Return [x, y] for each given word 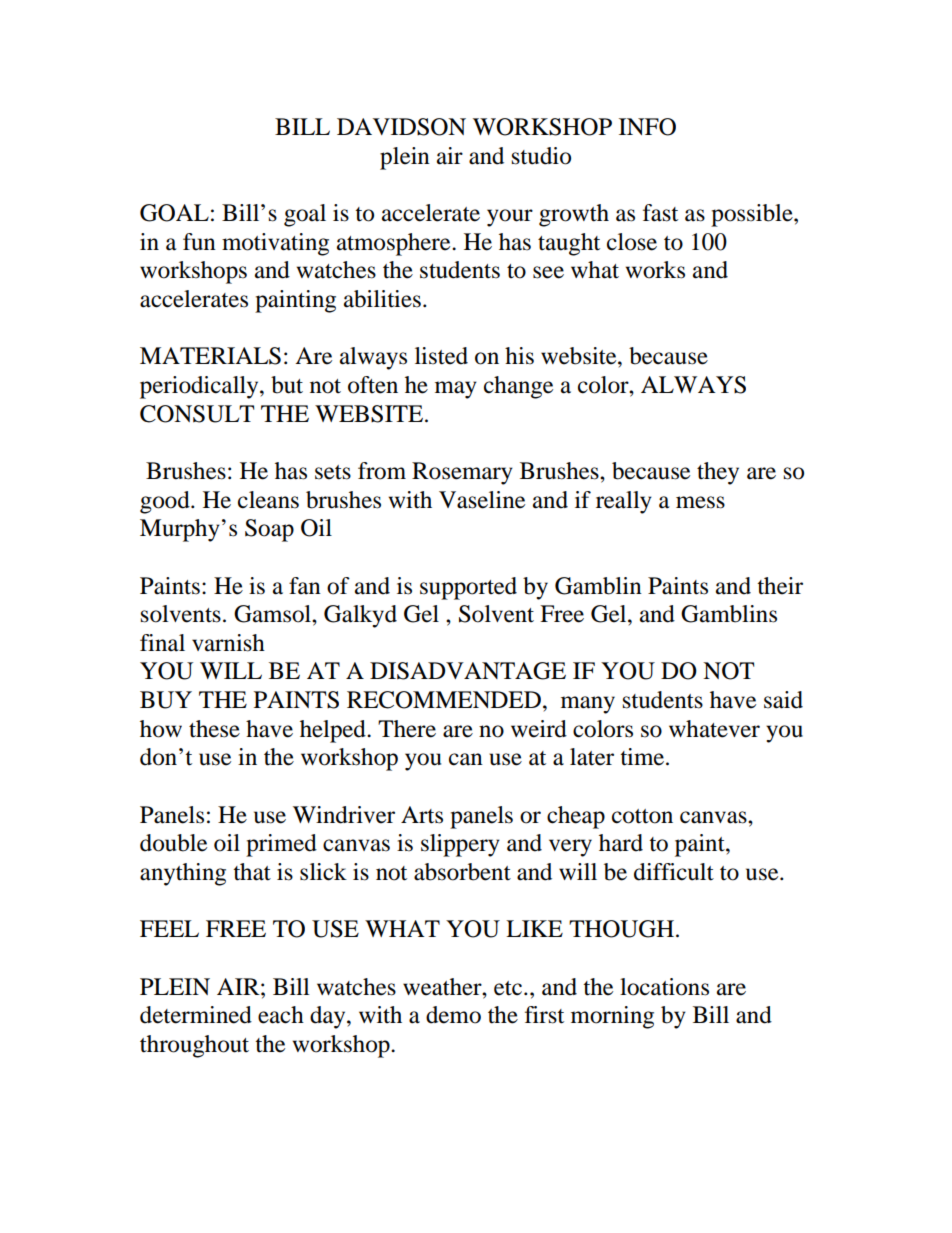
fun [199, 242]
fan [305, 586]
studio [541, 156]
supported [468, 588]
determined [196, 1015]
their [780, 586]
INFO [647, 127]
